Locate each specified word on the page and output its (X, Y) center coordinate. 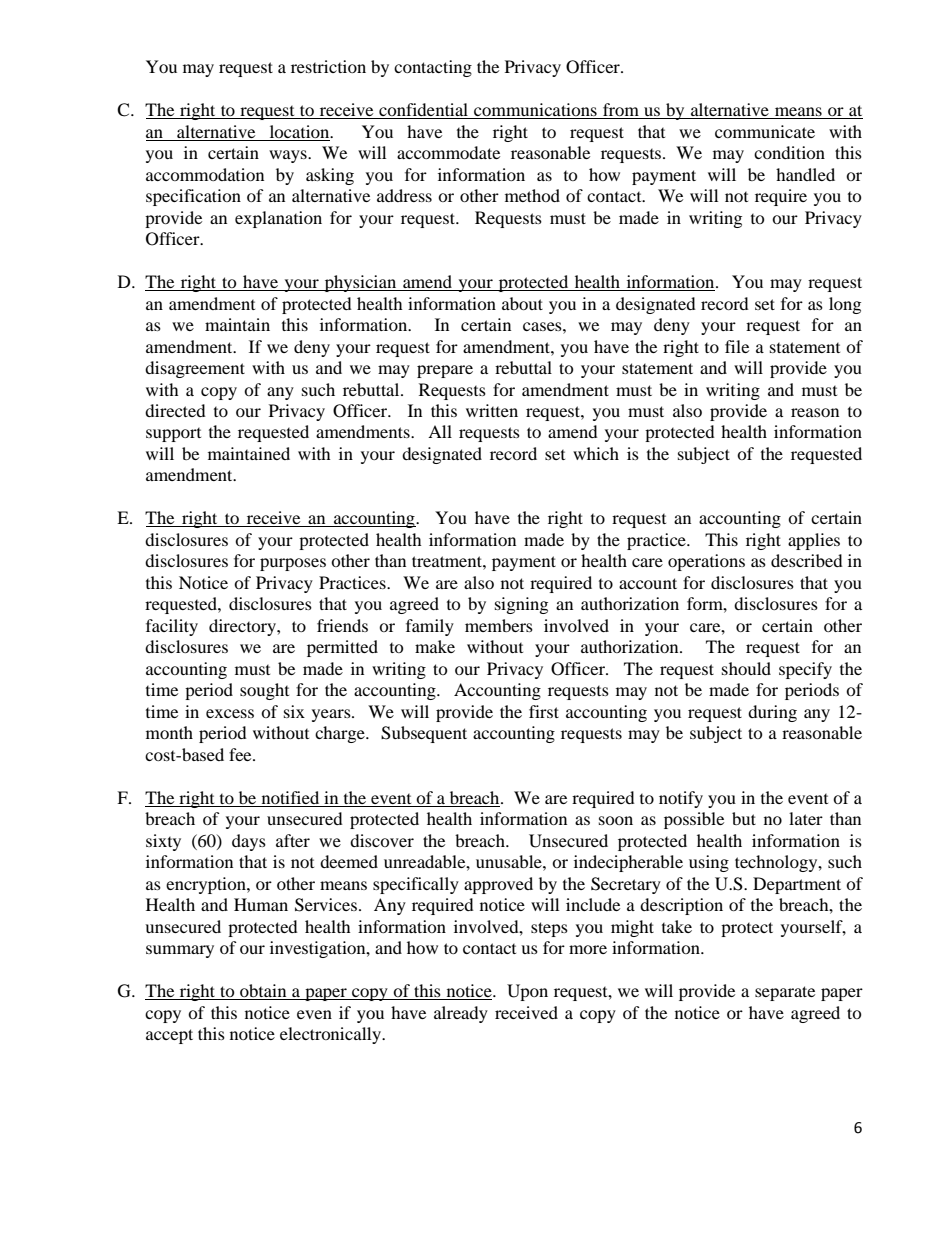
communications (535, 111)
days (249, 842)
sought (264, 691)
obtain (263, 992)
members (499, 625)
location (301, 131)
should (746, 668)
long (845, 305)
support (173, 435)
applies (814, 541)
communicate (765, 131)
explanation (278, 219)
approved (498, 885)
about (522, 303)
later (806, 818)
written (492, 410)
